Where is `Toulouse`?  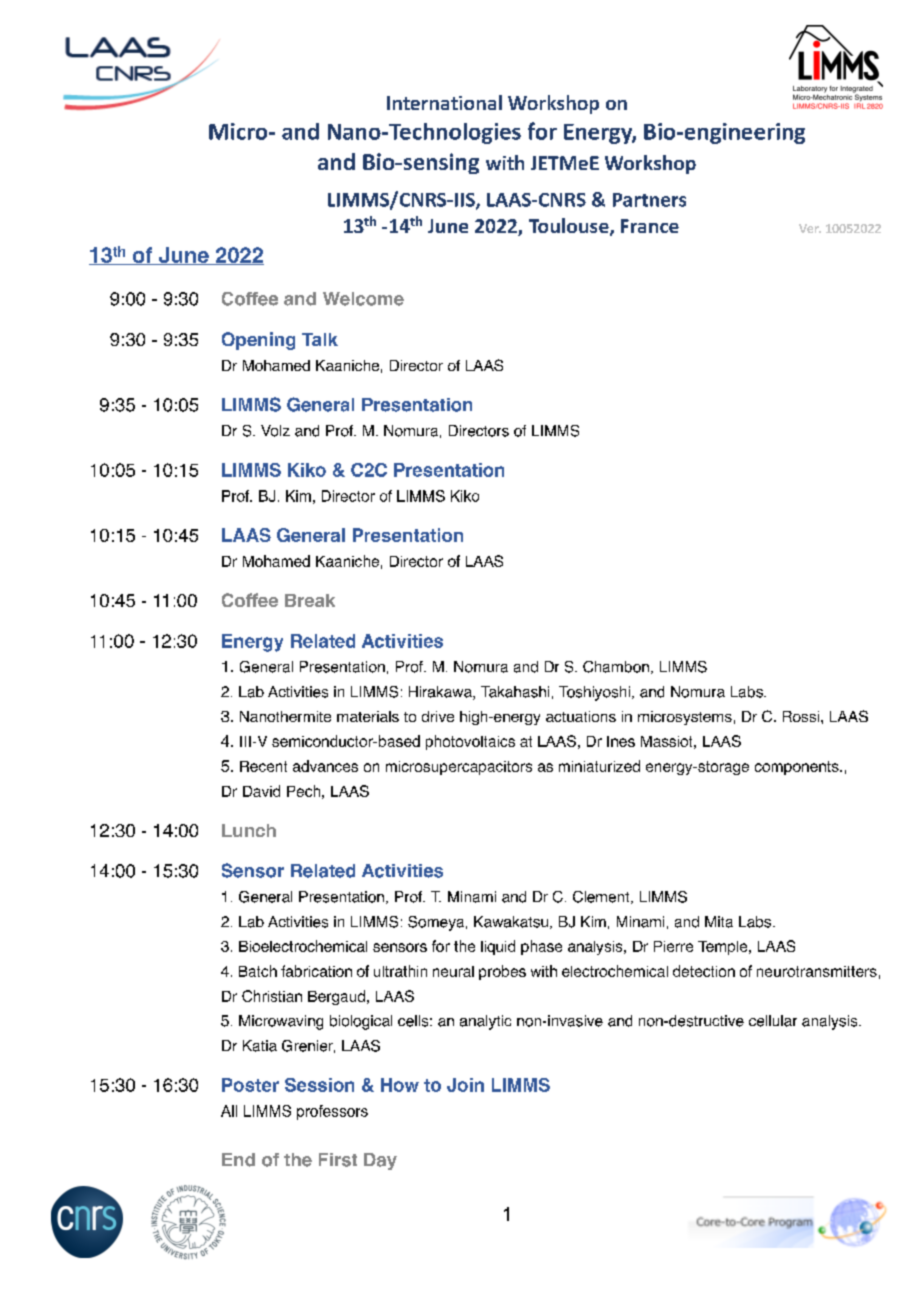
Toulouse is located at coordinates (570, 227).
